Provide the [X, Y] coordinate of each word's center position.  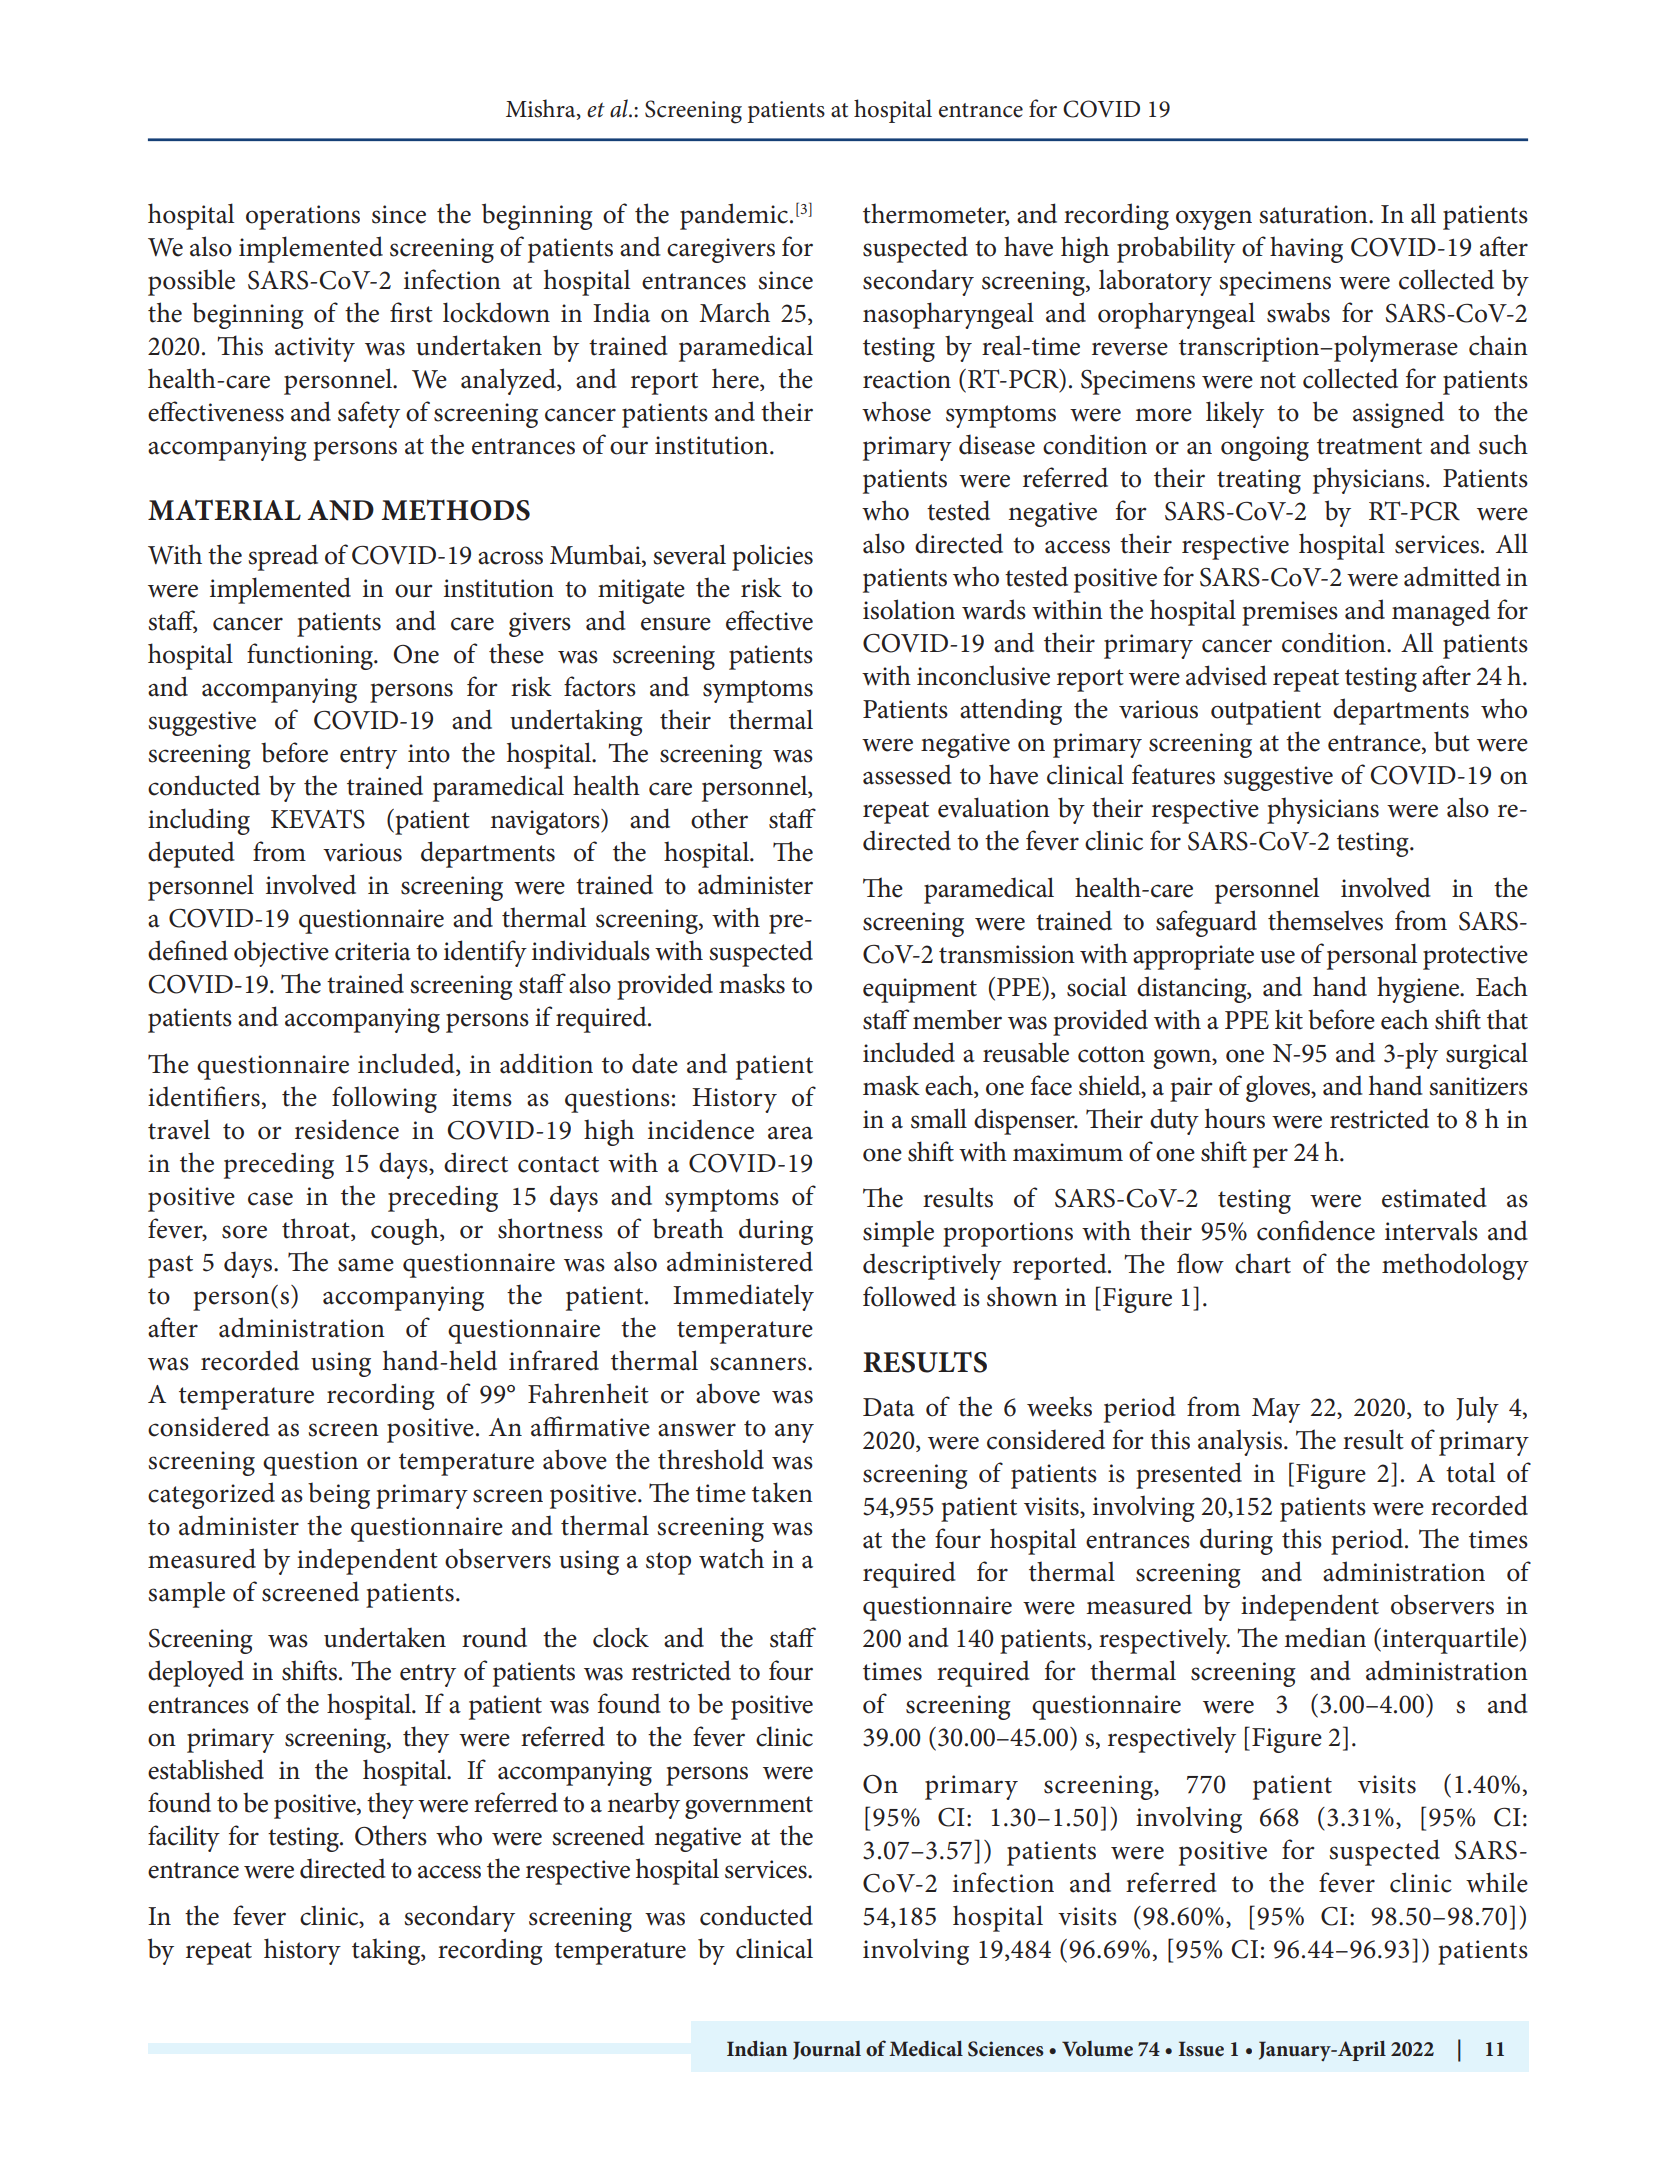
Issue [1201, 2049]
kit [1289, 1019]
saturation [1314, 214]
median [1325, 1637]
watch [731, 1558]
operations [303, 217]
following [384, 1099]
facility [184, 1838]
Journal [827, 2050]
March [734, 312]
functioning [311, 656]
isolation [909, 609]
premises [1290, 613]
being [339, 1495]
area [790, 1133]
